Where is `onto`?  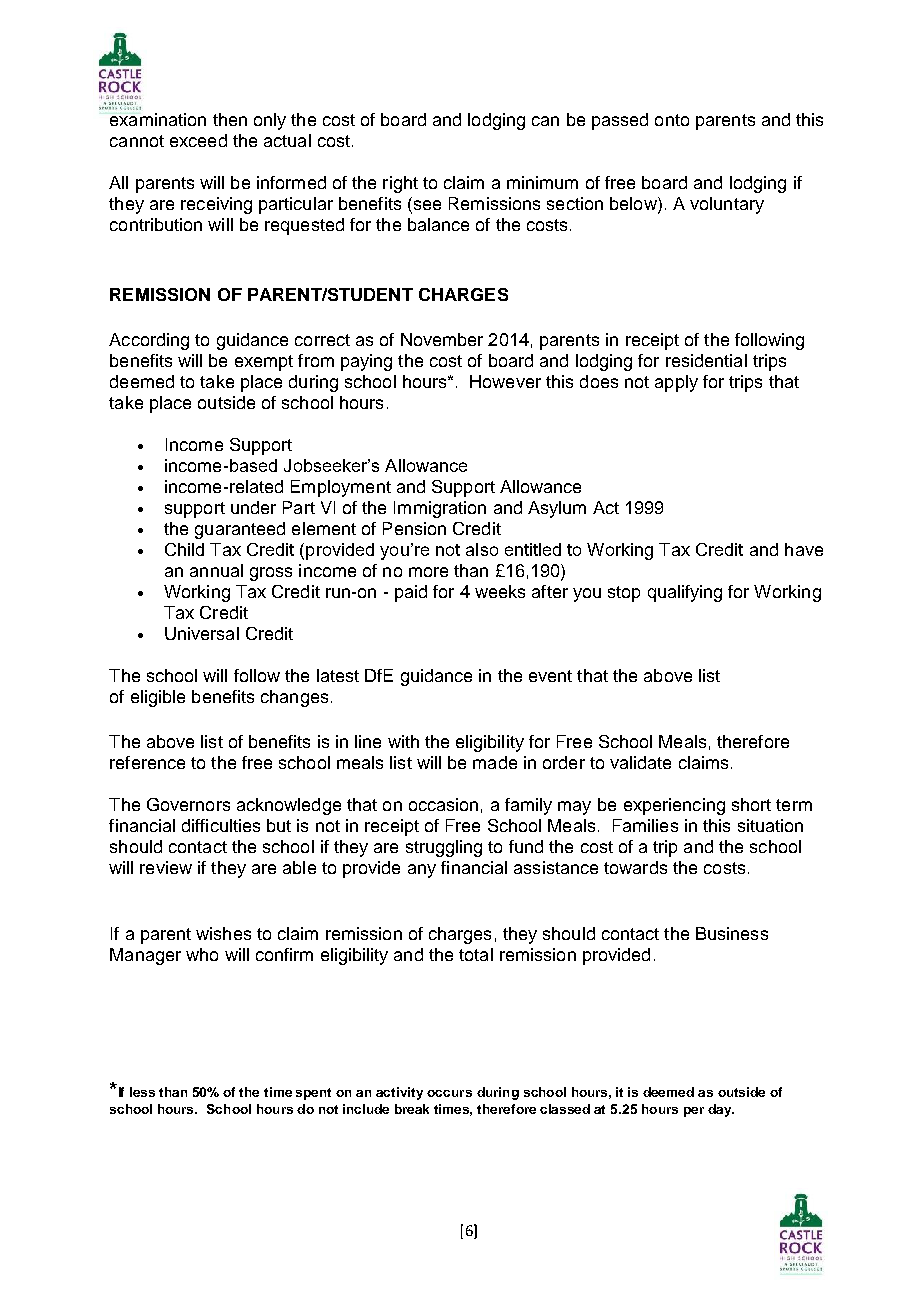
onto is located at coordinates (672, 120).
